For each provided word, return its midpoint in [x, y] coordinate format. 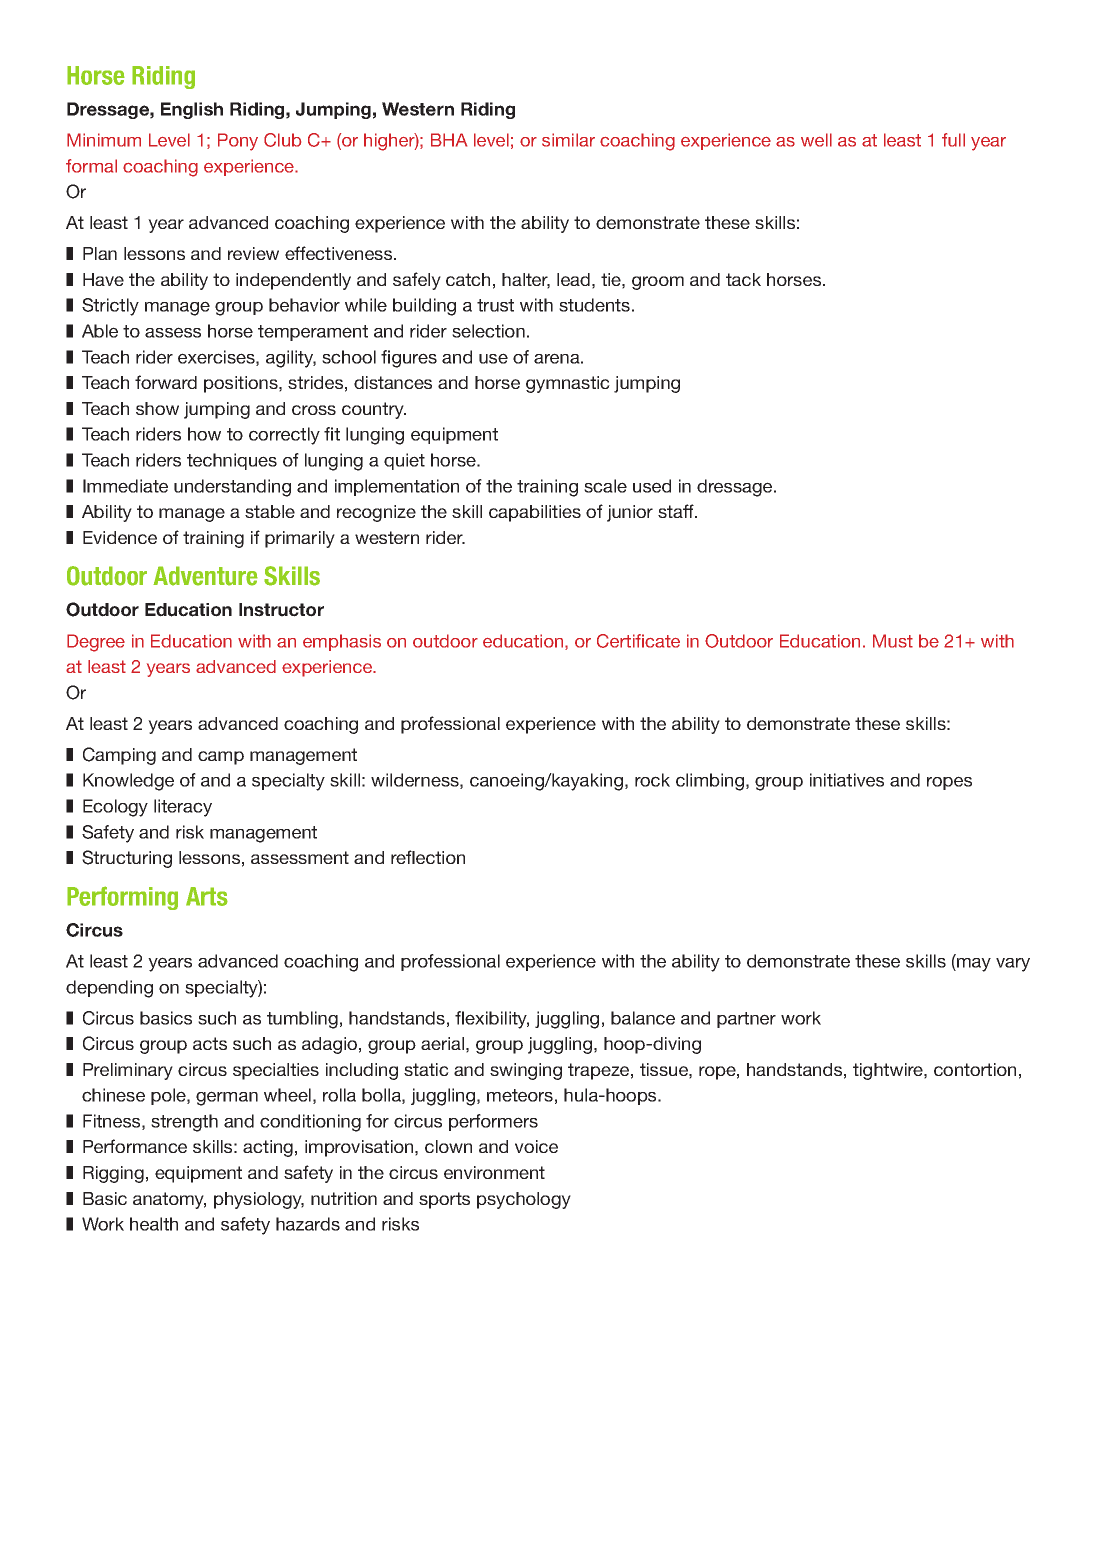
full [953, 140]
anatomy [169, 1200]
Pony [238, 142]
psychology [524, 1200]
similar [568, 140]
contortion [975, 1069]
